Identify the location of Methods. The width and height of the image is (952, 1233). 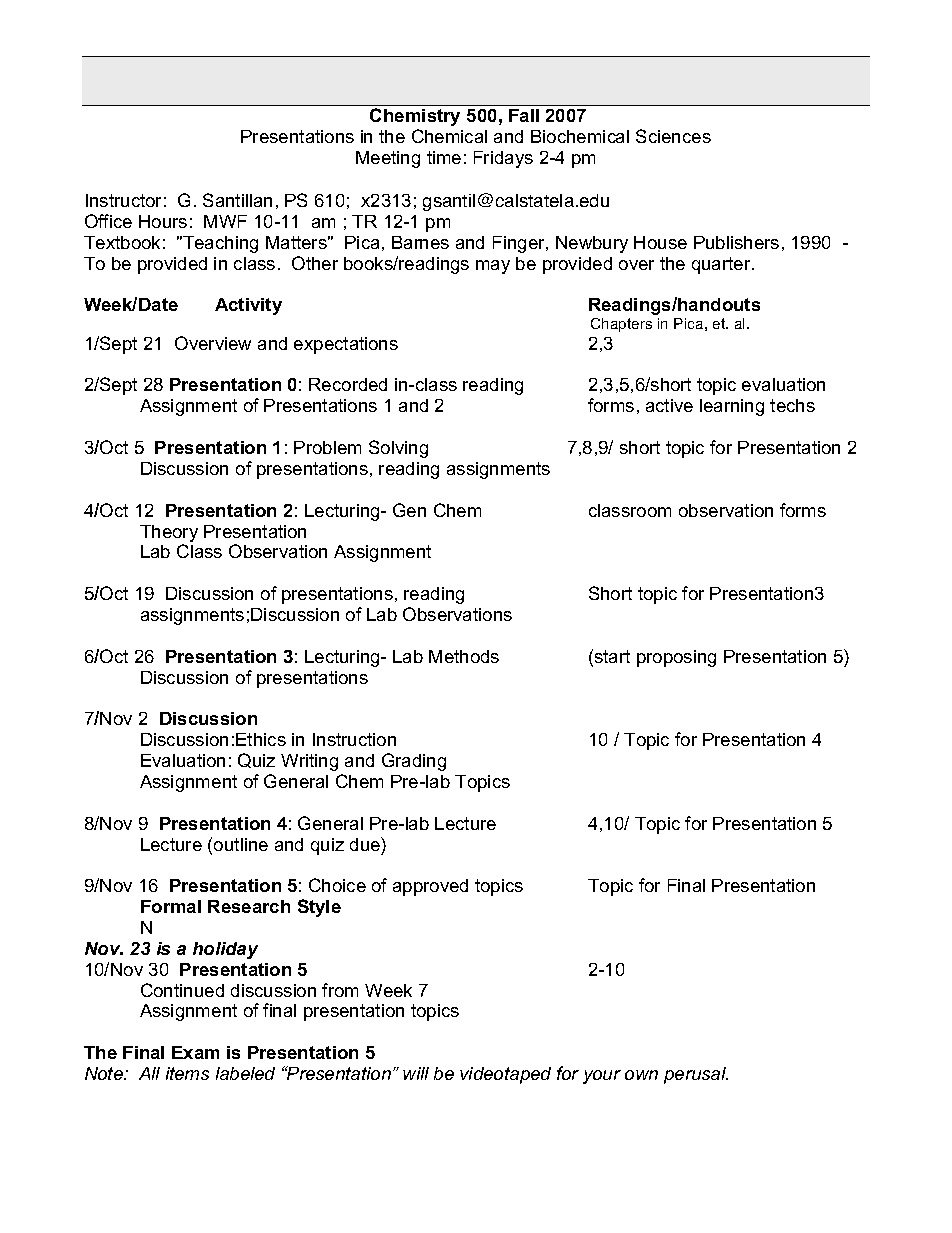
(464, 656).
